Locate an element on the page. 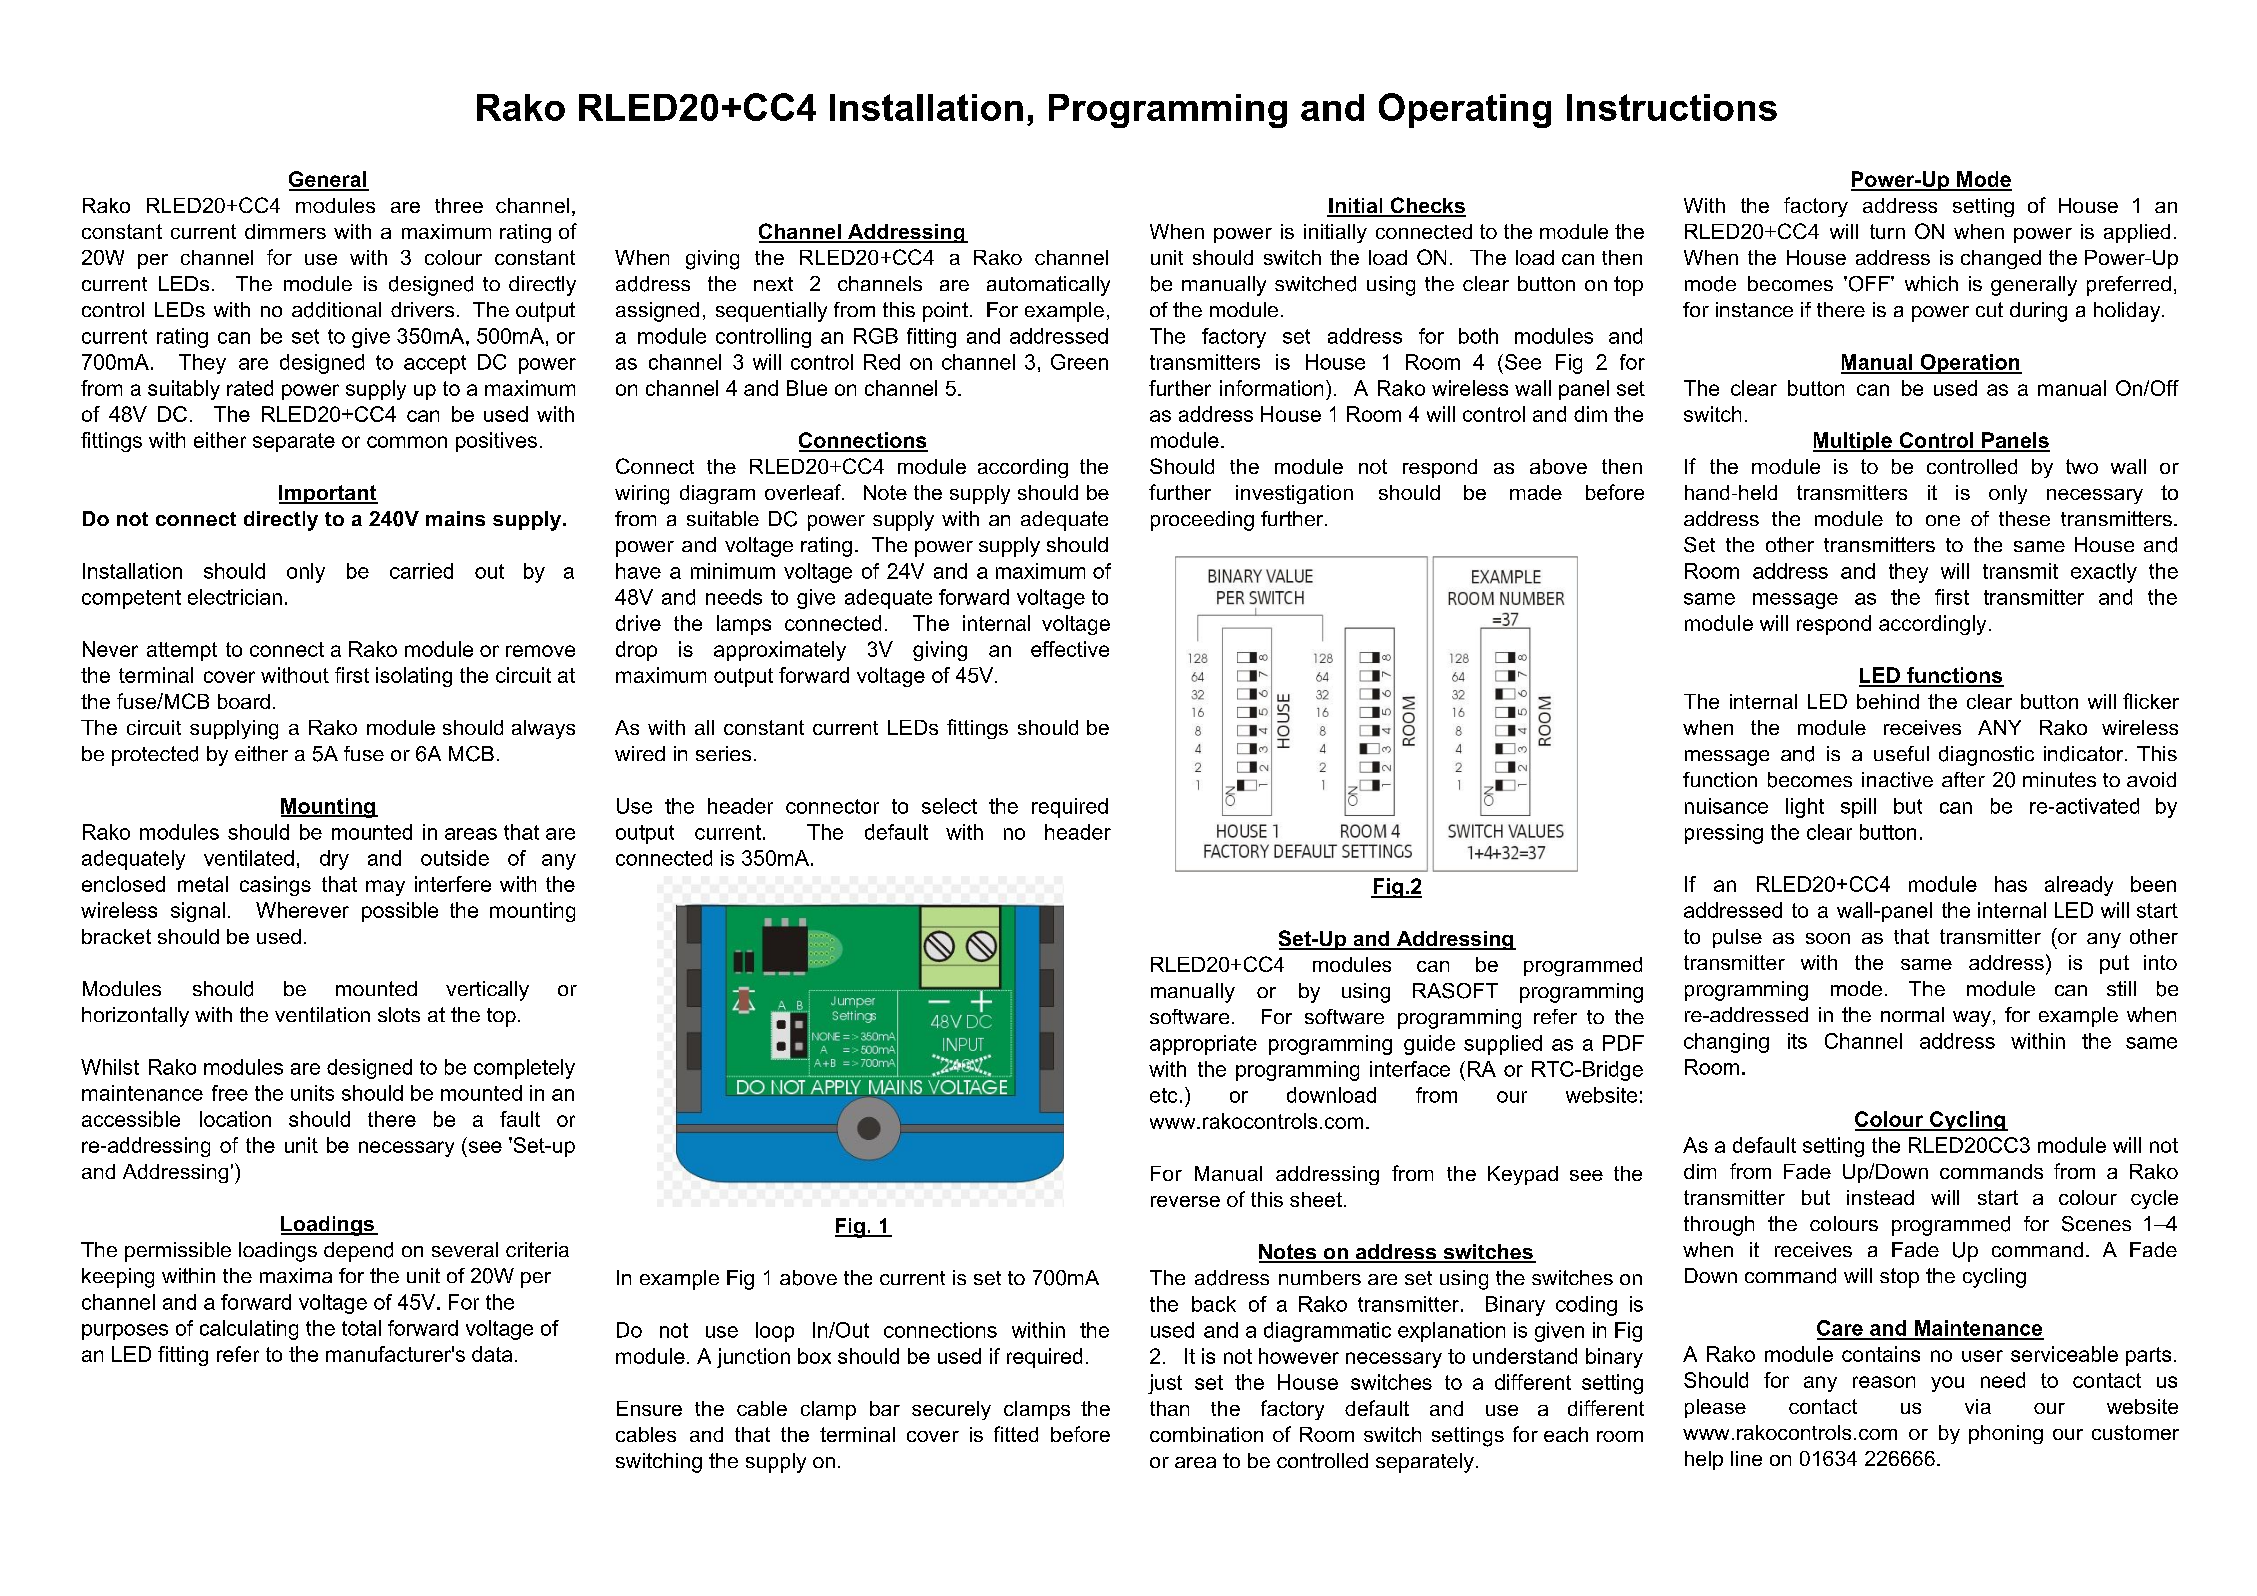 This document has height=1596, width=2257. select is located at coordinates (949, 806).
